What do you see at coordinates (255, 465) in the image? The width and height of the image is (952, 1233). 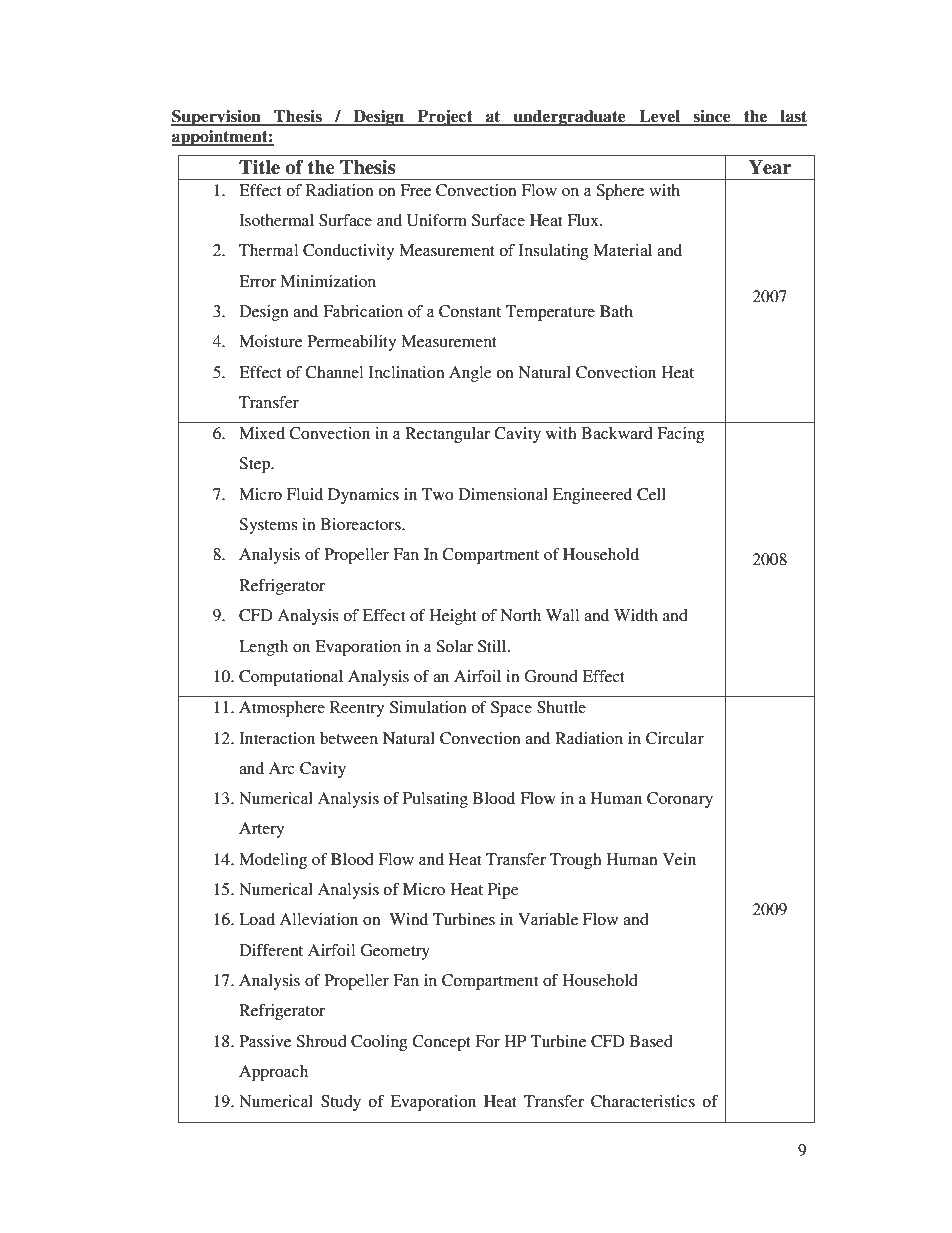 I see `Step` at bounding box center [255, 465].
